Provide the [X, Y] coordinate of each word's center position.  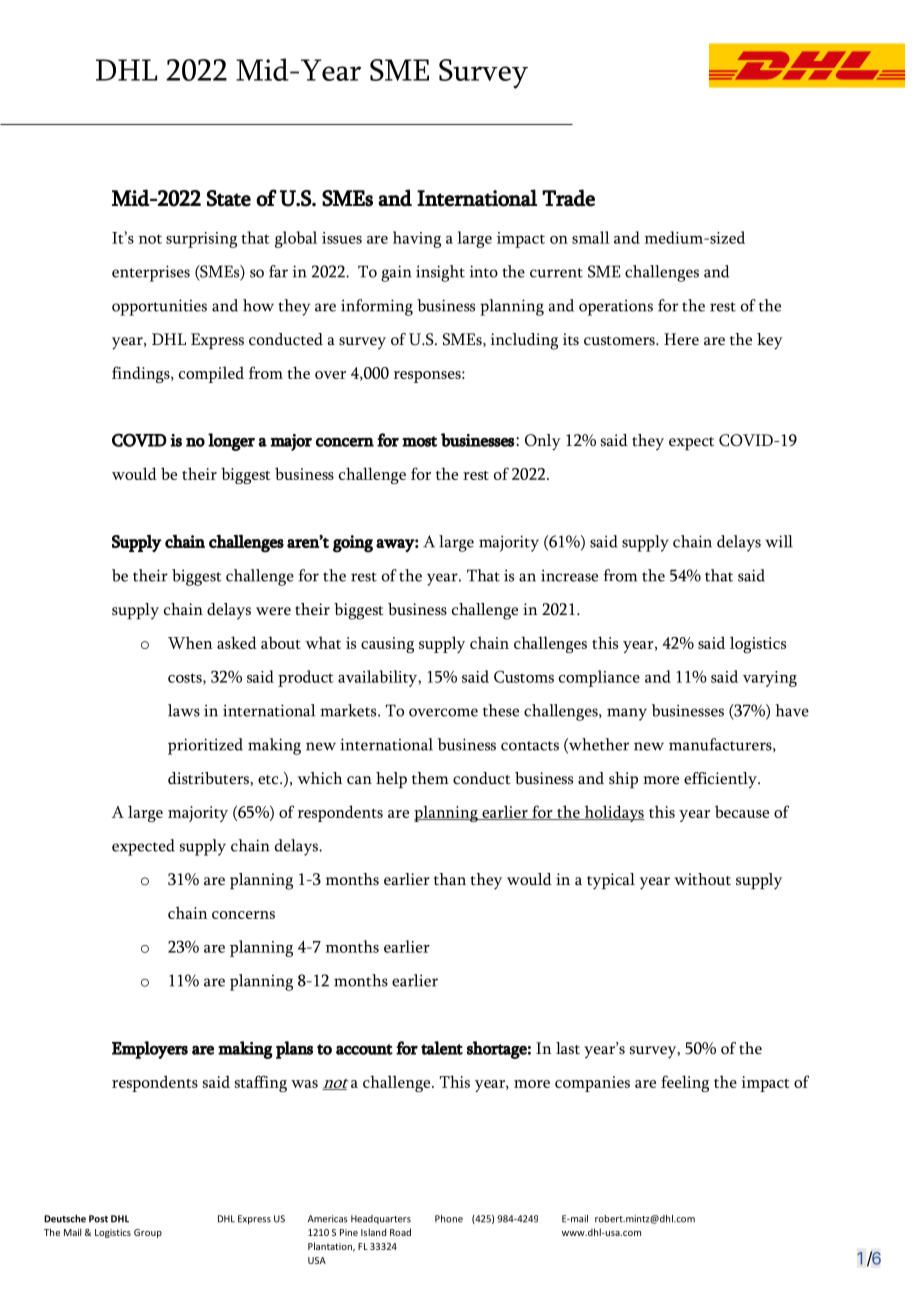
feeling [685, 1083]
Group [148, 1233]
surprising [201, 240]
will [779, 541]
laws [184, 710]
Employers [150, 1050]
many [627, 714]
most [419, 441]
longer [231, 442]
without [702, 879]
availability [378, 678]
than [450, 879]
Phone [449, 1219]
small [591, 237]
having [417, 239]
